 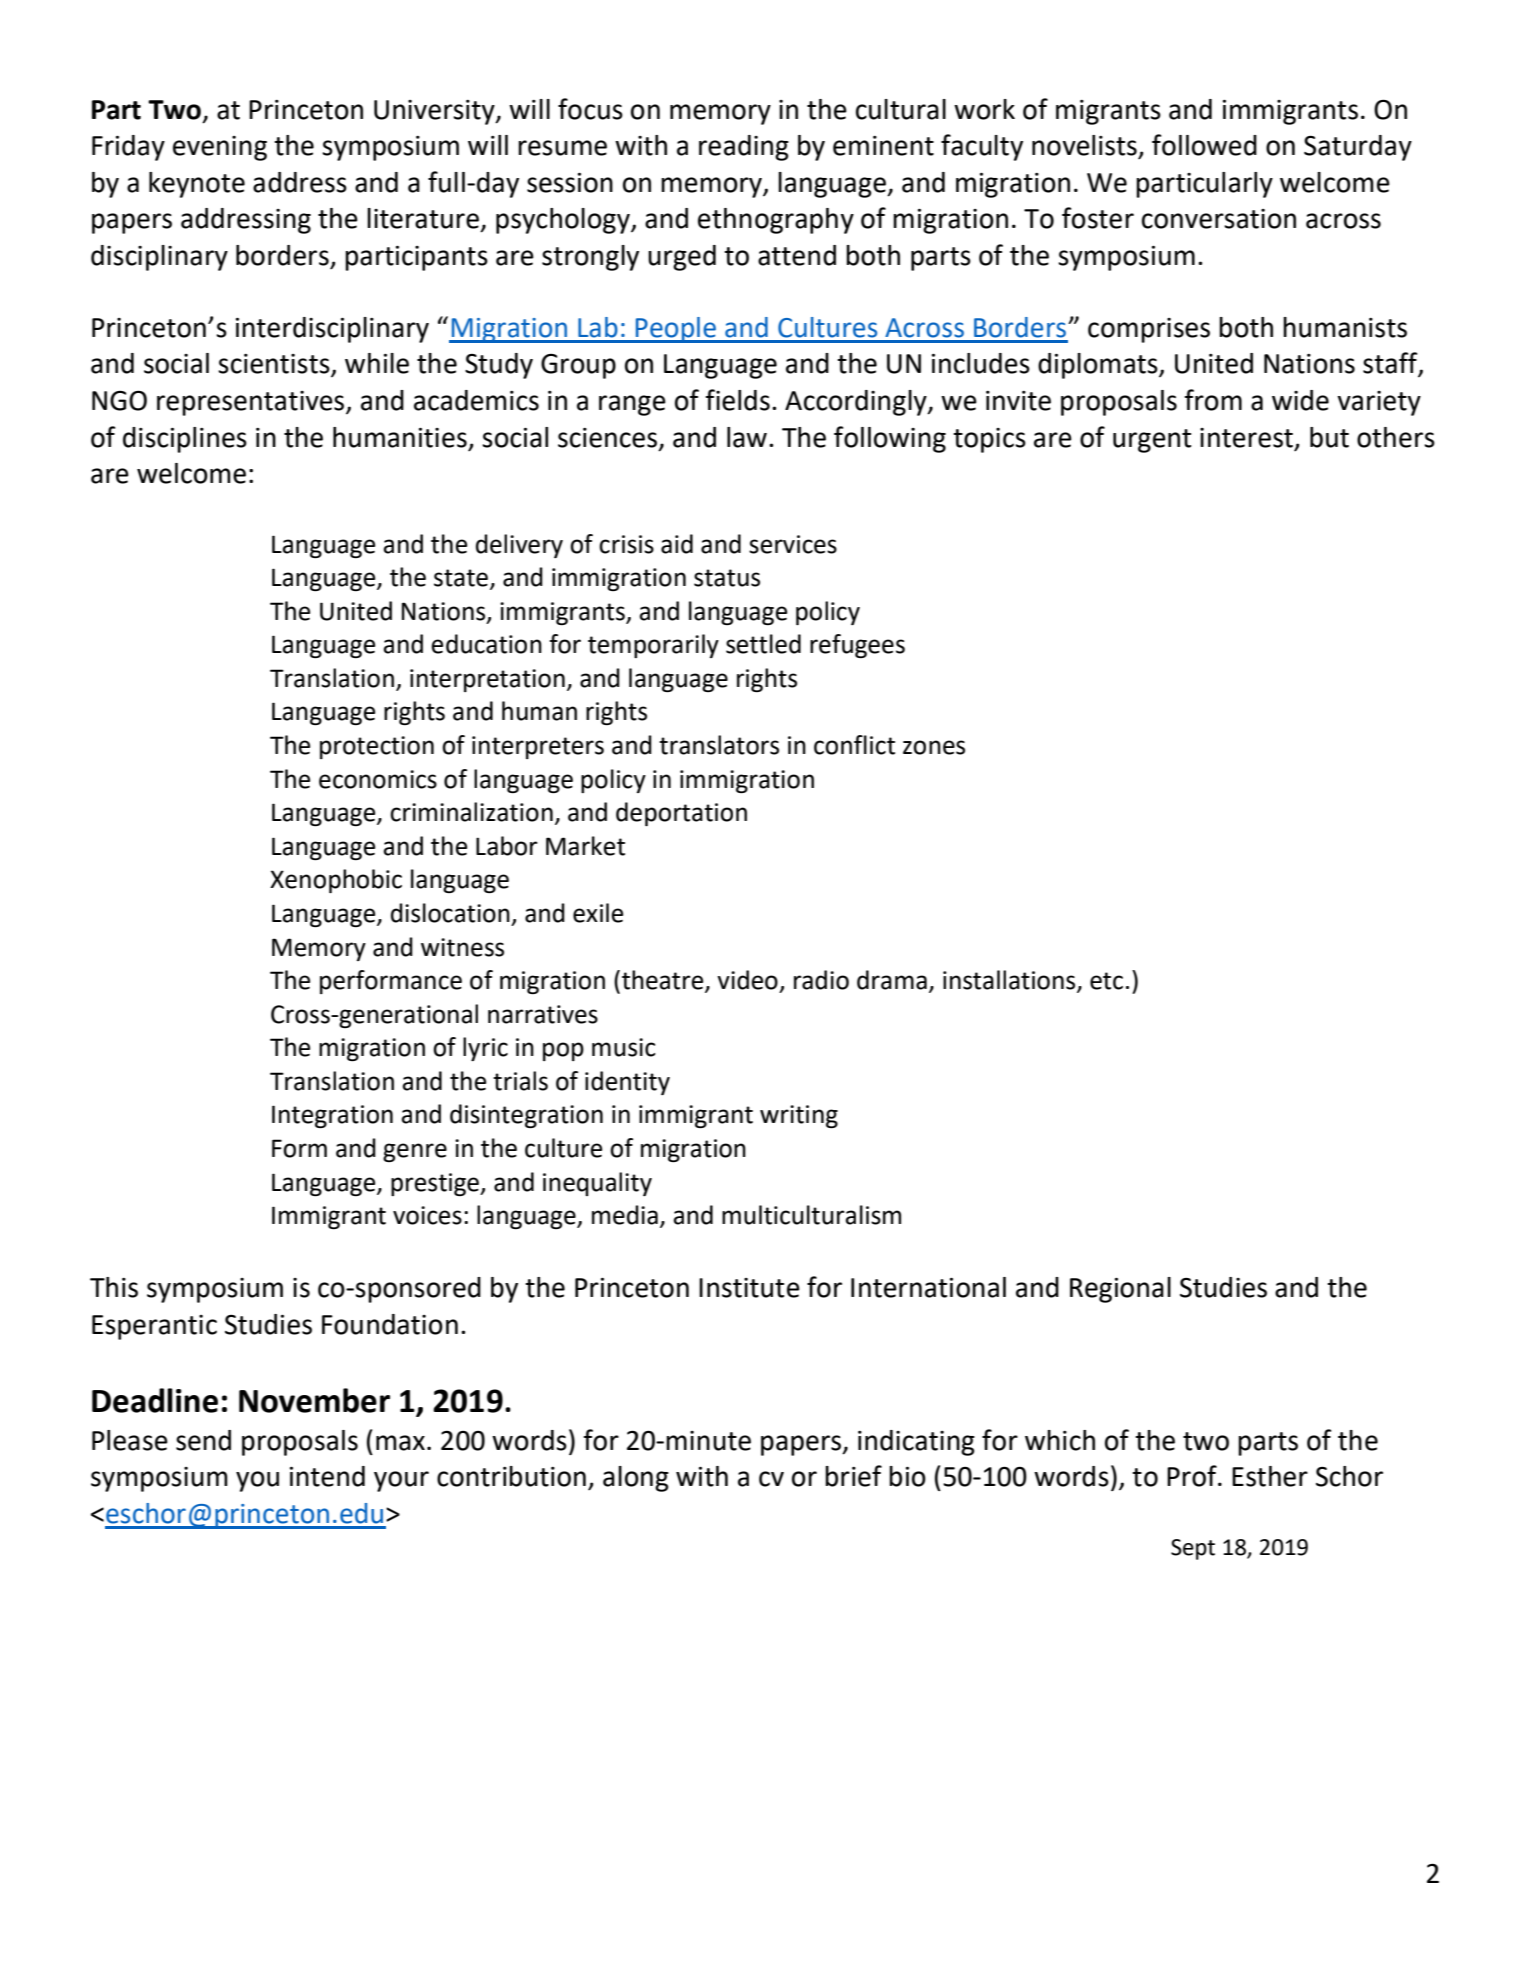 I want to click on genre, so click(x=415, y=1152).
